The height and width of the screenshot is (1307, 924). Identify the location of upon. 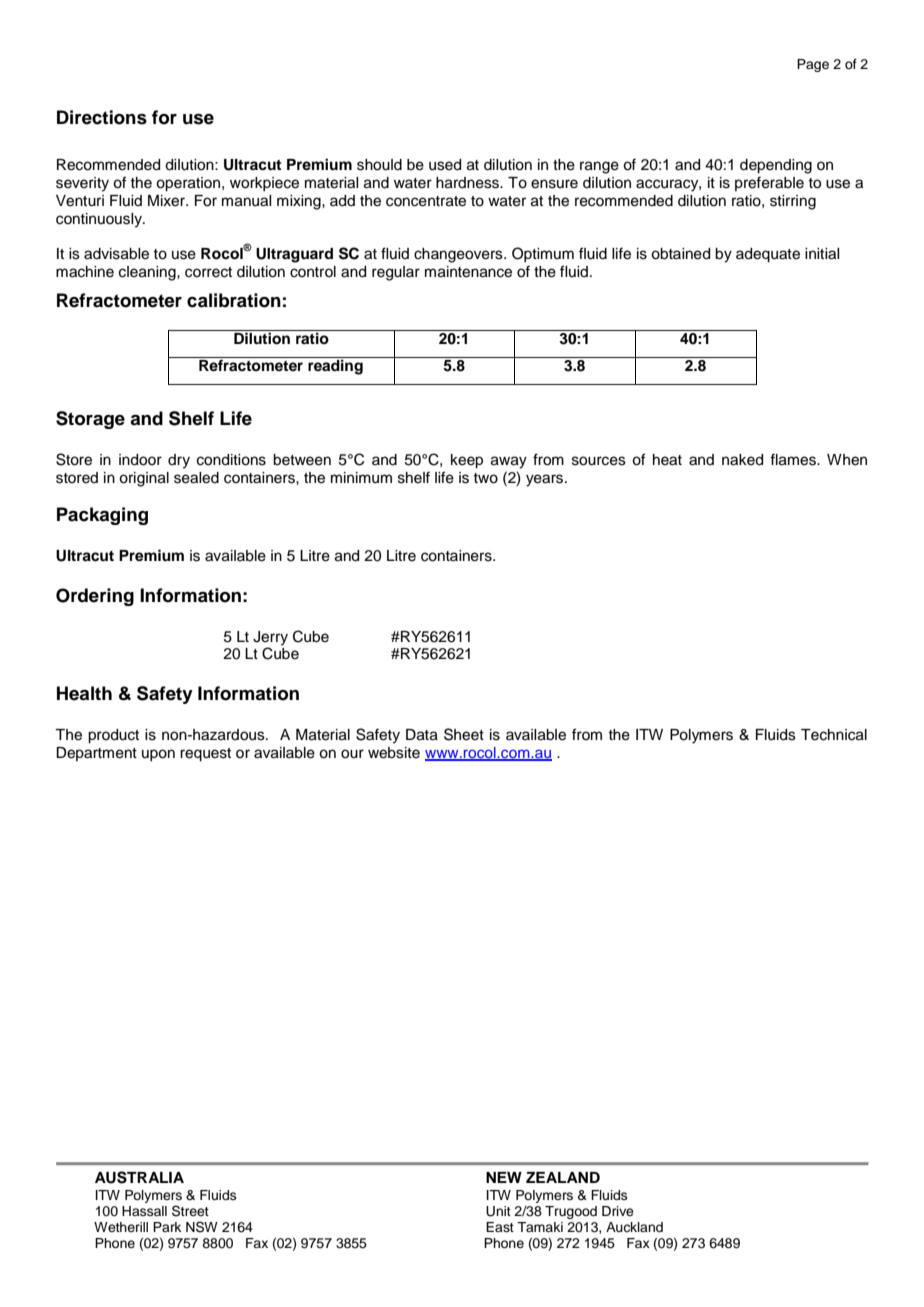
(158, 755).
